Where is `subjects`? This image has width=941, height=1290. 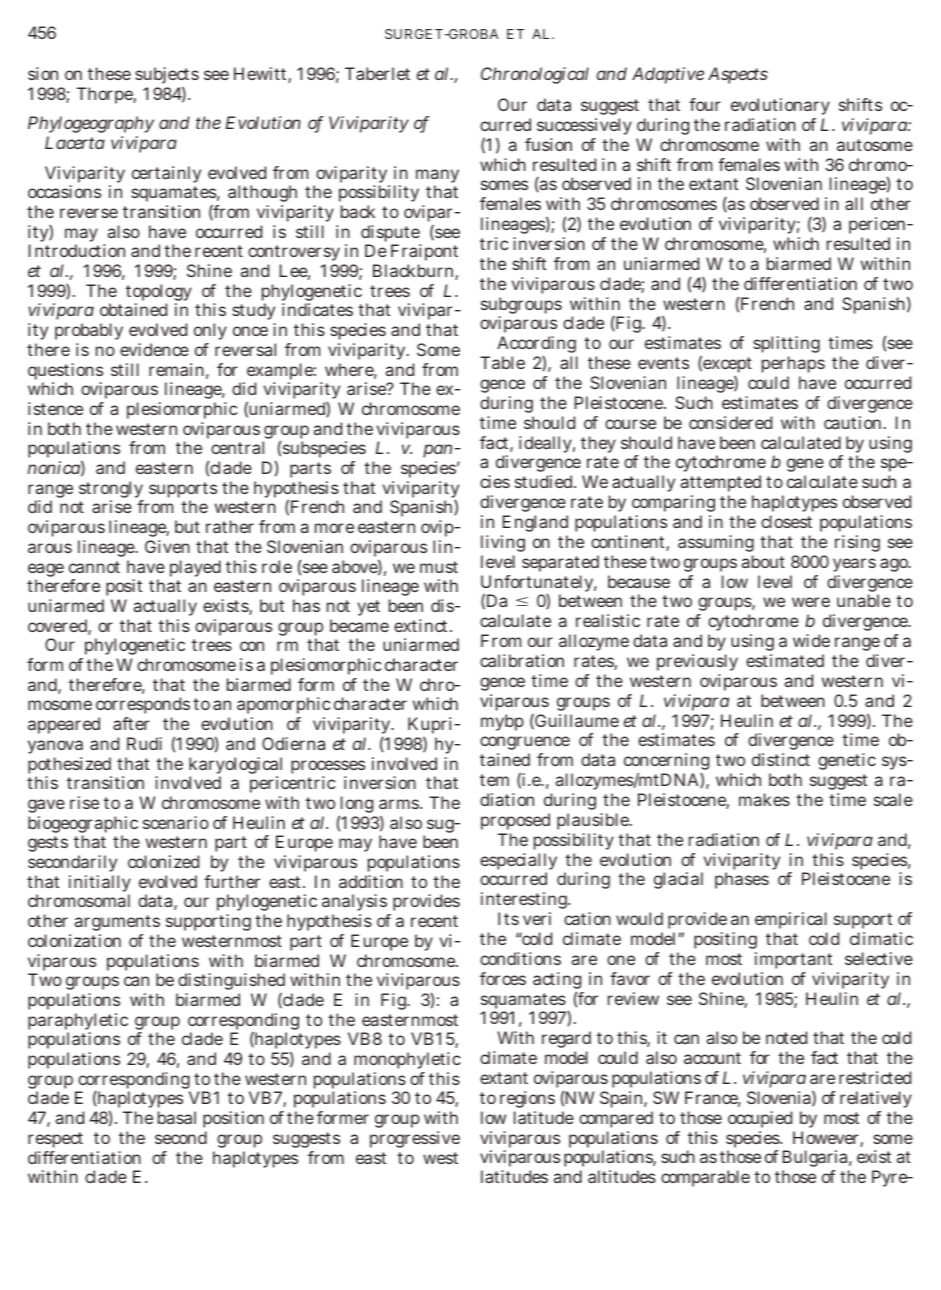
subjects is located at coordinates (167, 75).
